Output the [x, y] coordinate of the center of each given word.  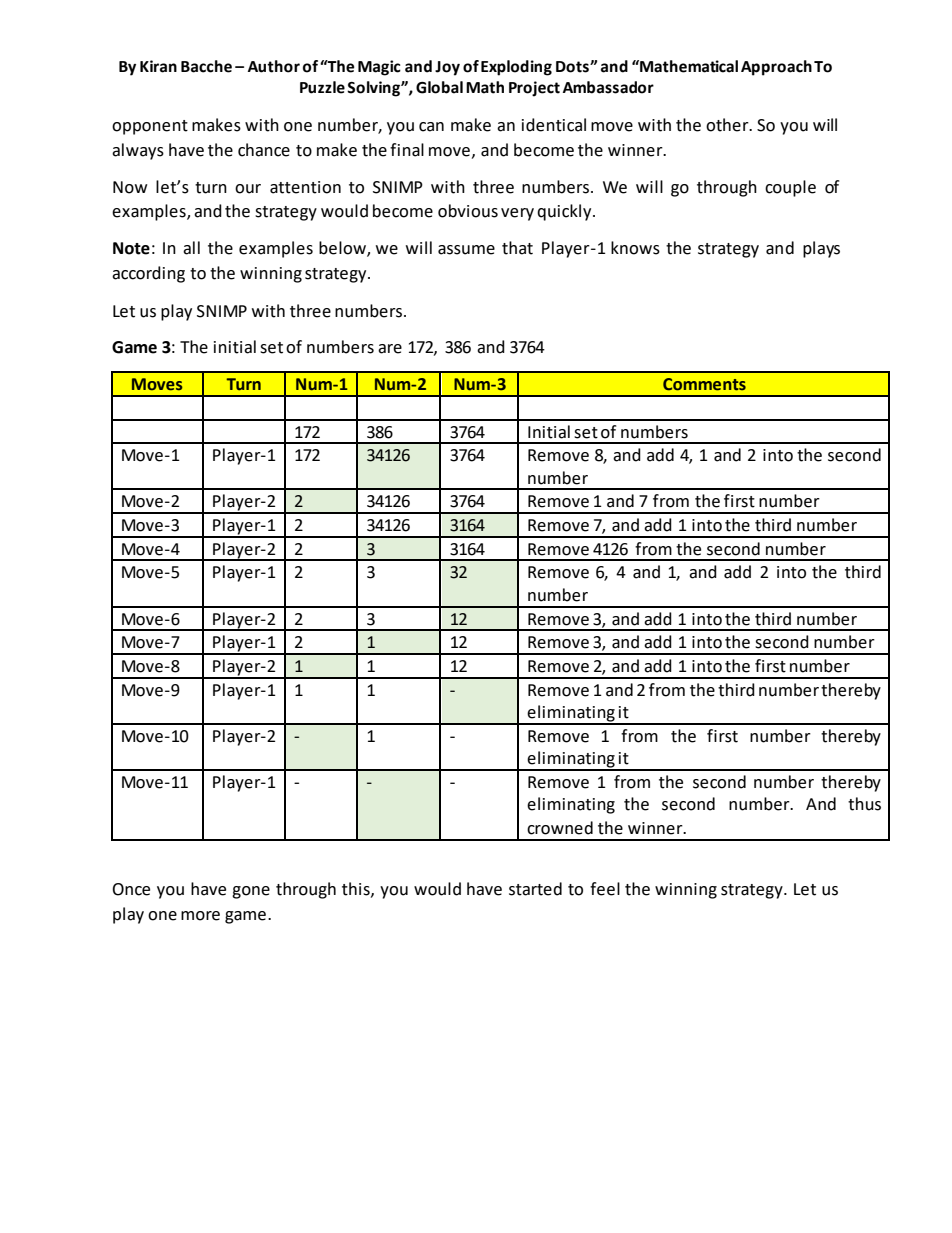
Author [274, 66]
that [517, 248]
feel [605, 889]
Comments [704, 384]
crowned [560, 828]
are [390, 349]
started [535, 889]
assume [466, 250]
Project [534, 89]
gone [251, 892]
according [148, 274]
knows [635, 248]
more [200, 916]
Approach [776, 68]
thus [864, 804]
